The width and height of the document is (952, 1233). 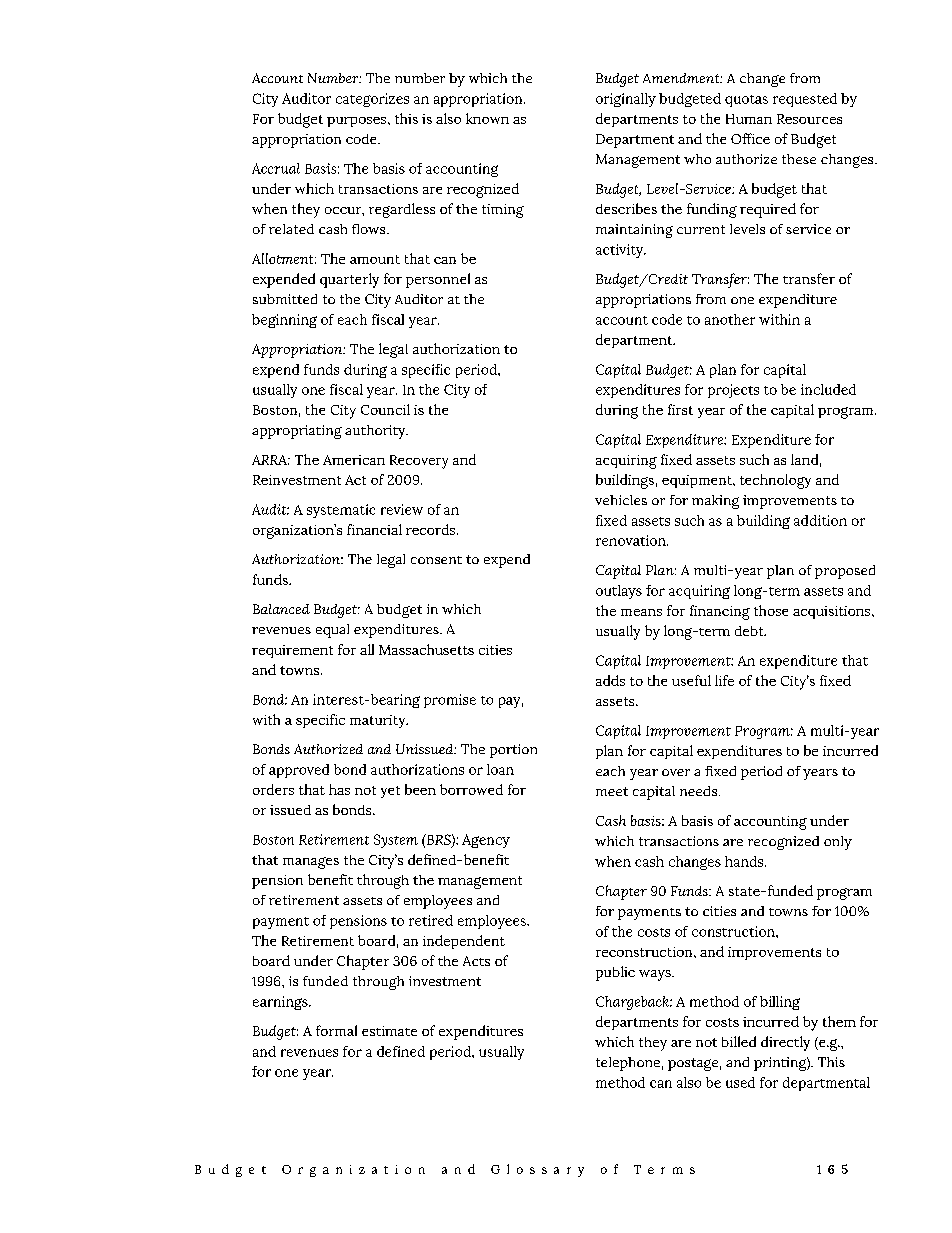 What do you see at coordinates (336, 1030) in the document?
I see `formal` at bounding box center [336, 1030].
